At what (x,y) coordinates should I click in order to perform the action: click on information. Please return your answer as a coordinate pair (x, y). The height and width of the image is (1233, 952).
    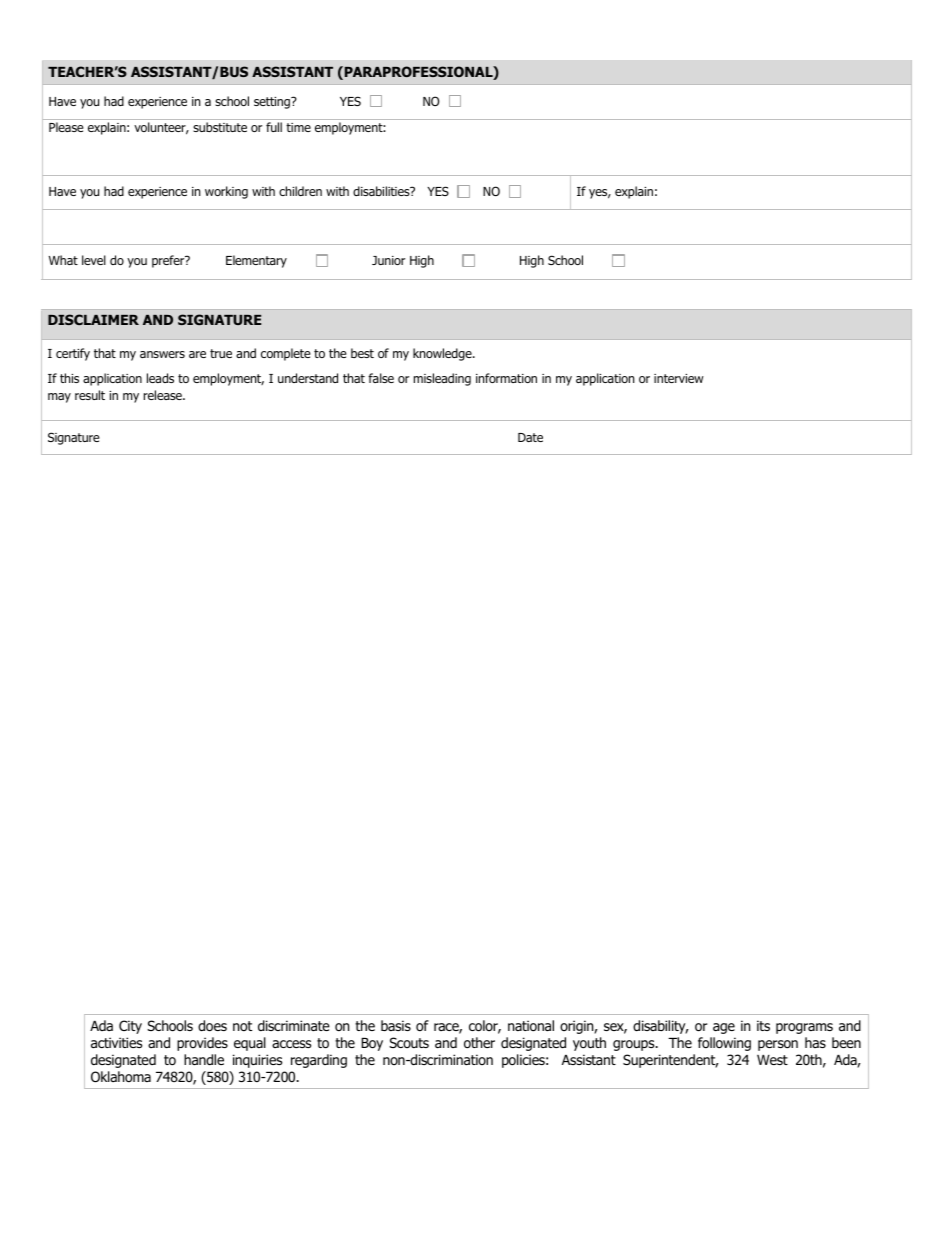
    Looking at the image, I should click on (506, 378).
